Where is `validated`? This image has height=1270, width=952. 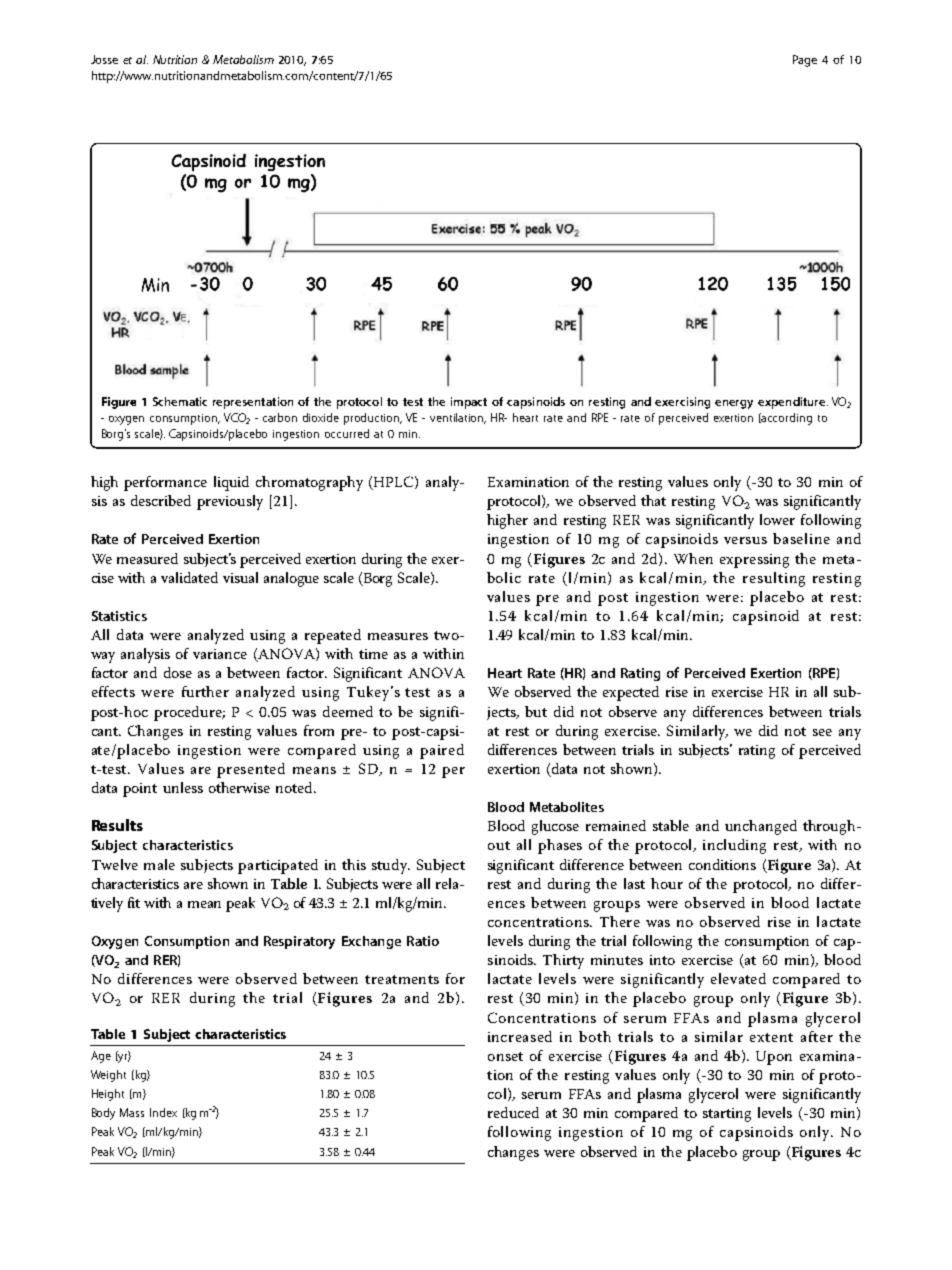
validated is located at coordinates (189, 577).
